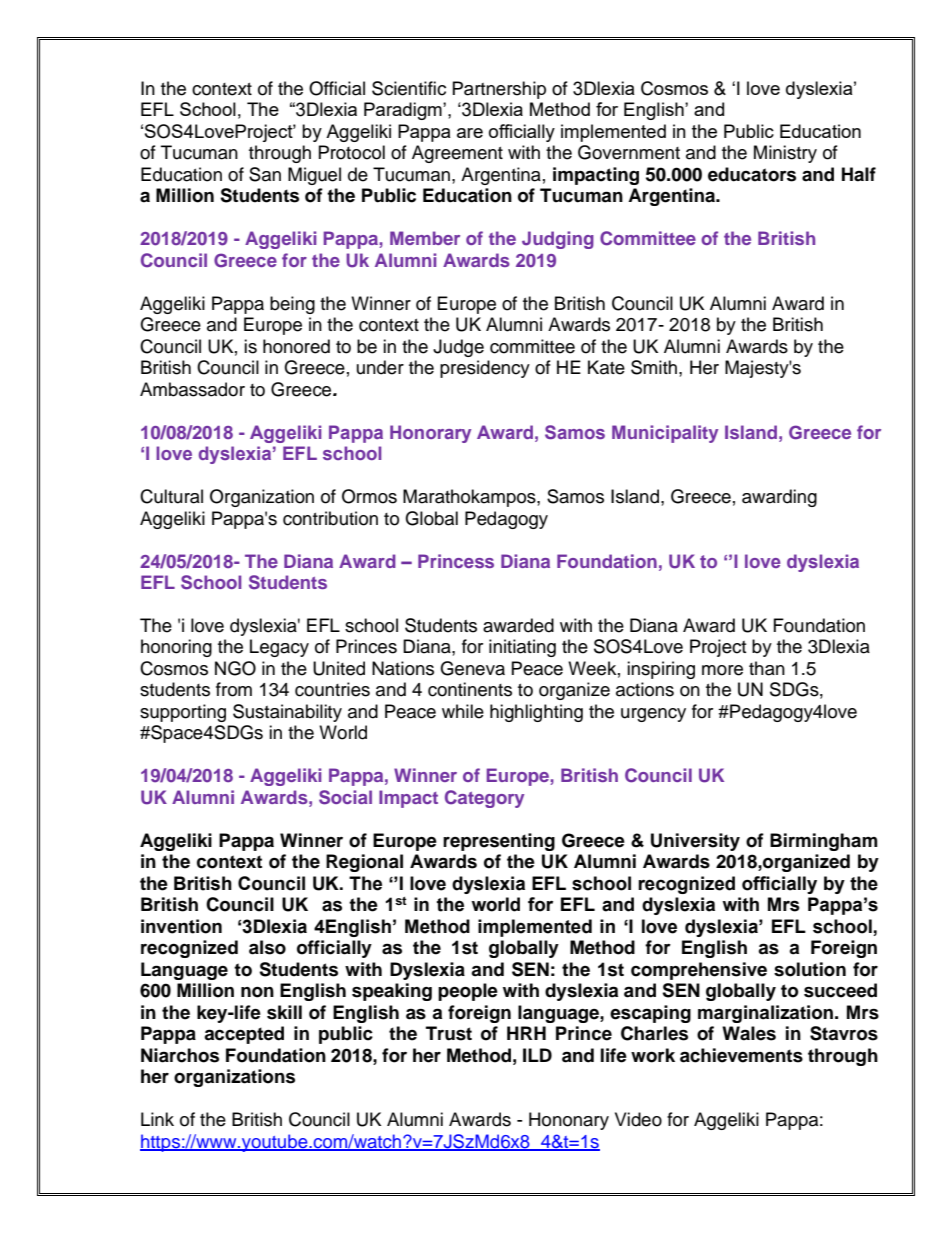 The image size is (952, 1233). I want to click on than, so click(767, 668).
